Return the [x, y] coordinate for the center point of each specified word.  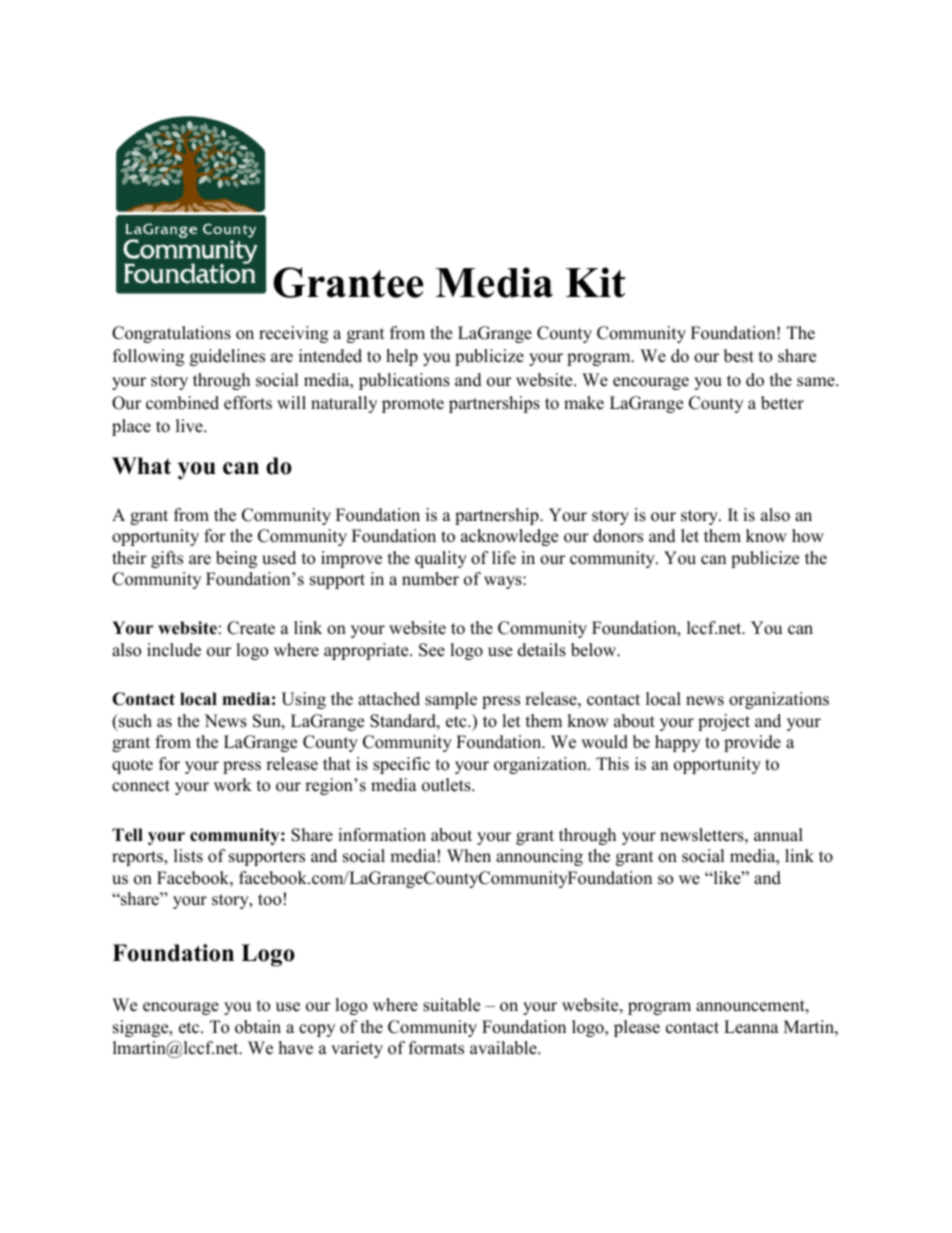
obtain [258, 1027]
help [402, 357]
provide [752, 743]
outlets [447, 785]
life [504, 558]
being [236, 559]
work [233, 785]
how [808, 536]
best [739, 356]
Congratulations [171, 334]
